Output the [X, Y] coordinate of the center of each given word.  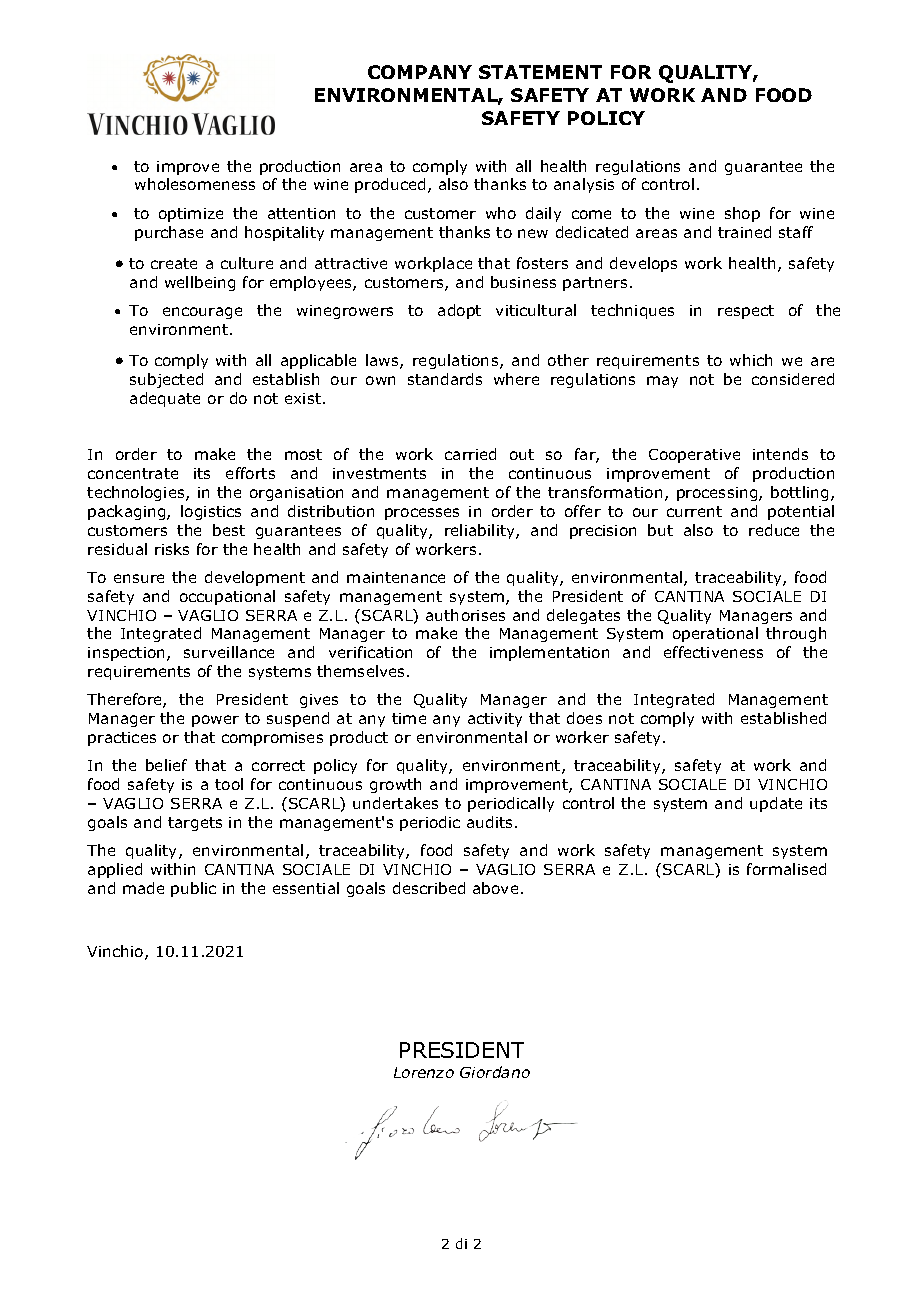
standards [445, 379]
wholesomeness [195, 184]
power [215, 721]
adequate [165, 399]
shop [742, 214]
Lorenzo [424, 1072]
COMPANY [420, 72]
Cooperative [694, 456]
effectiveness [713, 652]
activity [495, 720]
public [193, 889]
